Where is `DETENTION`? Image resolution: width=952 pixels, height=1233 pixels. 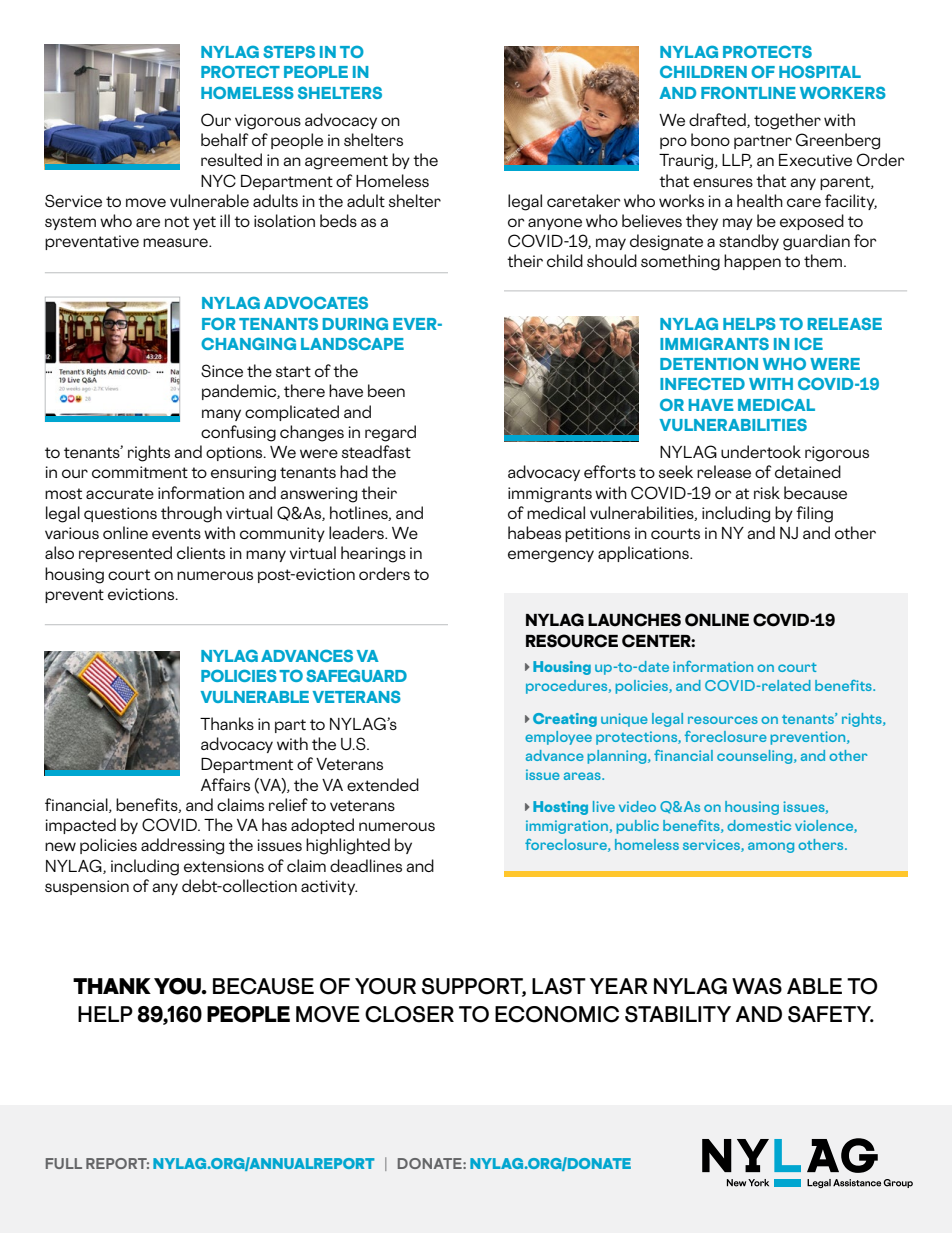
DETENTION is located at coordinates (709, 363).
